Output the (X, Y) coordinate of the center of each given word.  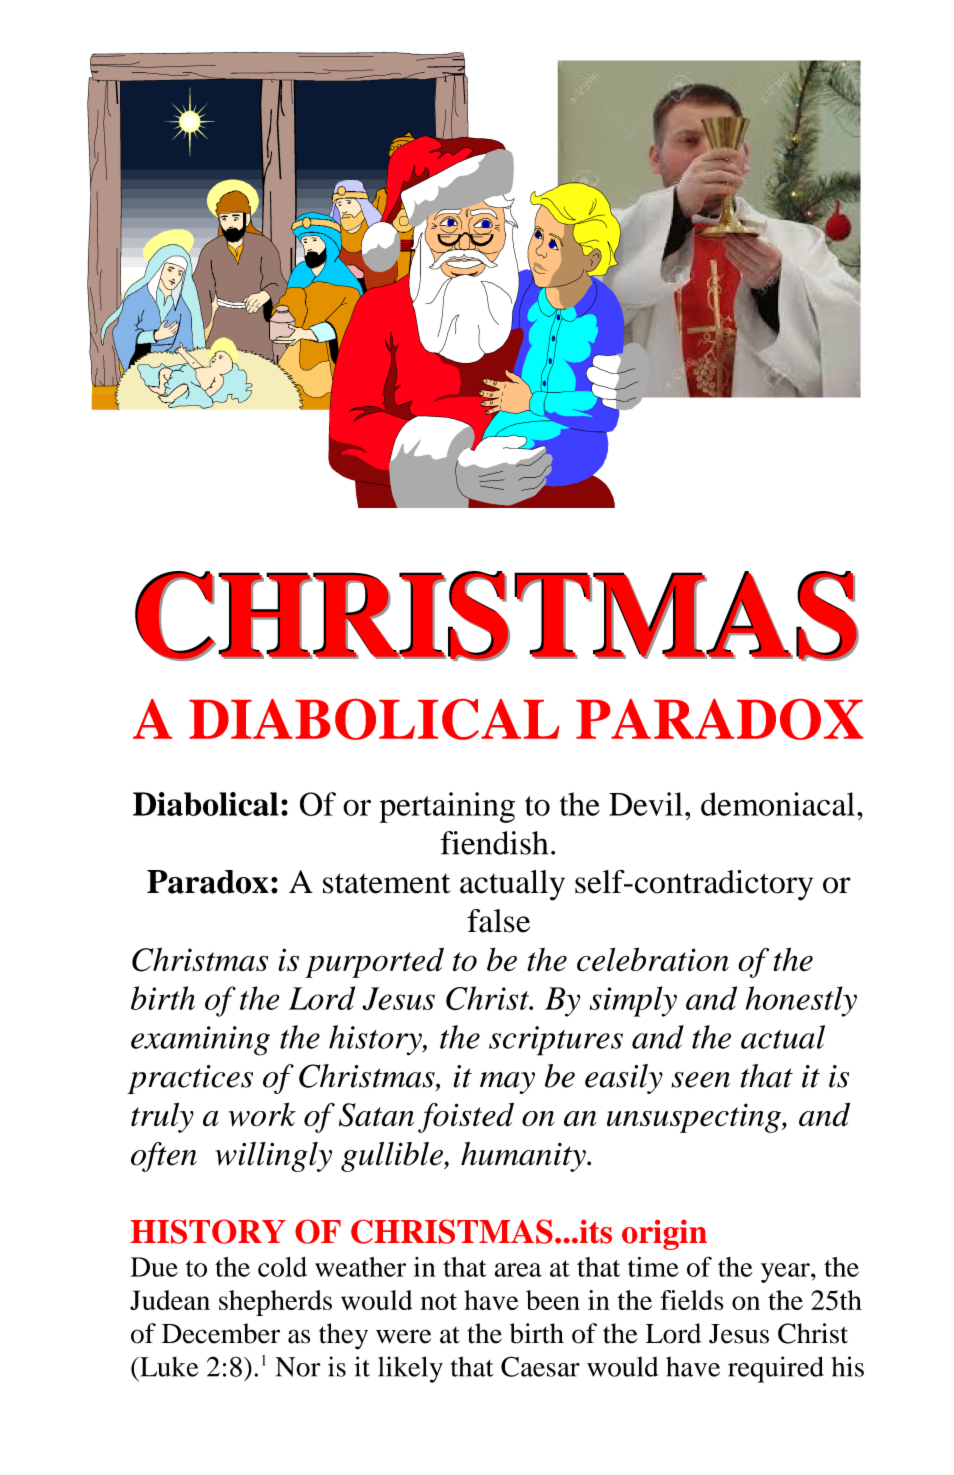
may (507, 1083)
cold (282, 1267)
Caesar (540, 1366)
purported (374, 962)
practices (190, 1079)
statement (386, 883)
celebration (653, 959)
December (221, 1333)
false (498, 921)
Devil (646, 804)
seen (700, 1080)
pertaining (447, 807)
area (518, 1270)
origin (664, 1234)
